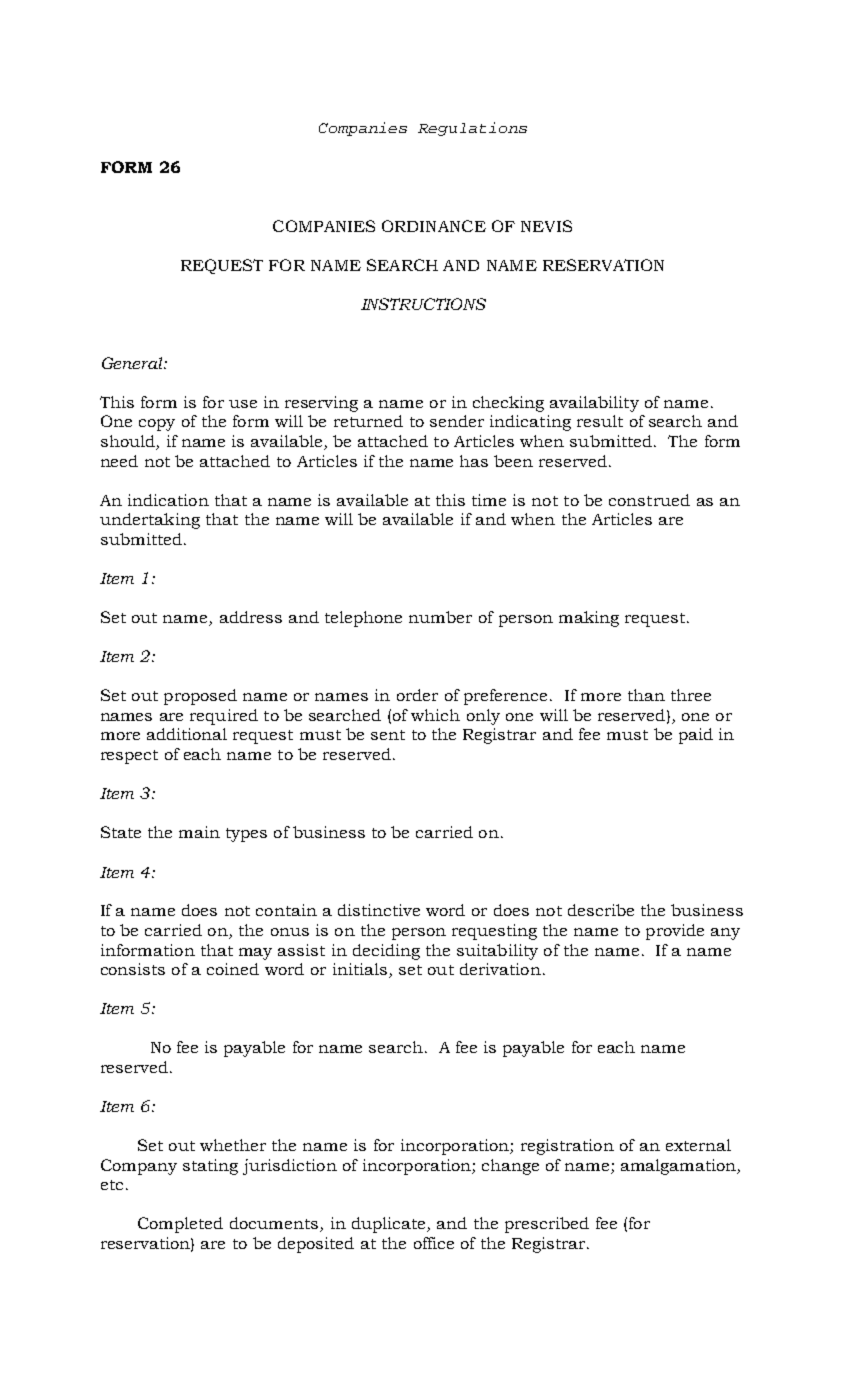  Describe the element at coordinates (434, 226) in the page. I see `ORDINANCE` at that location.
